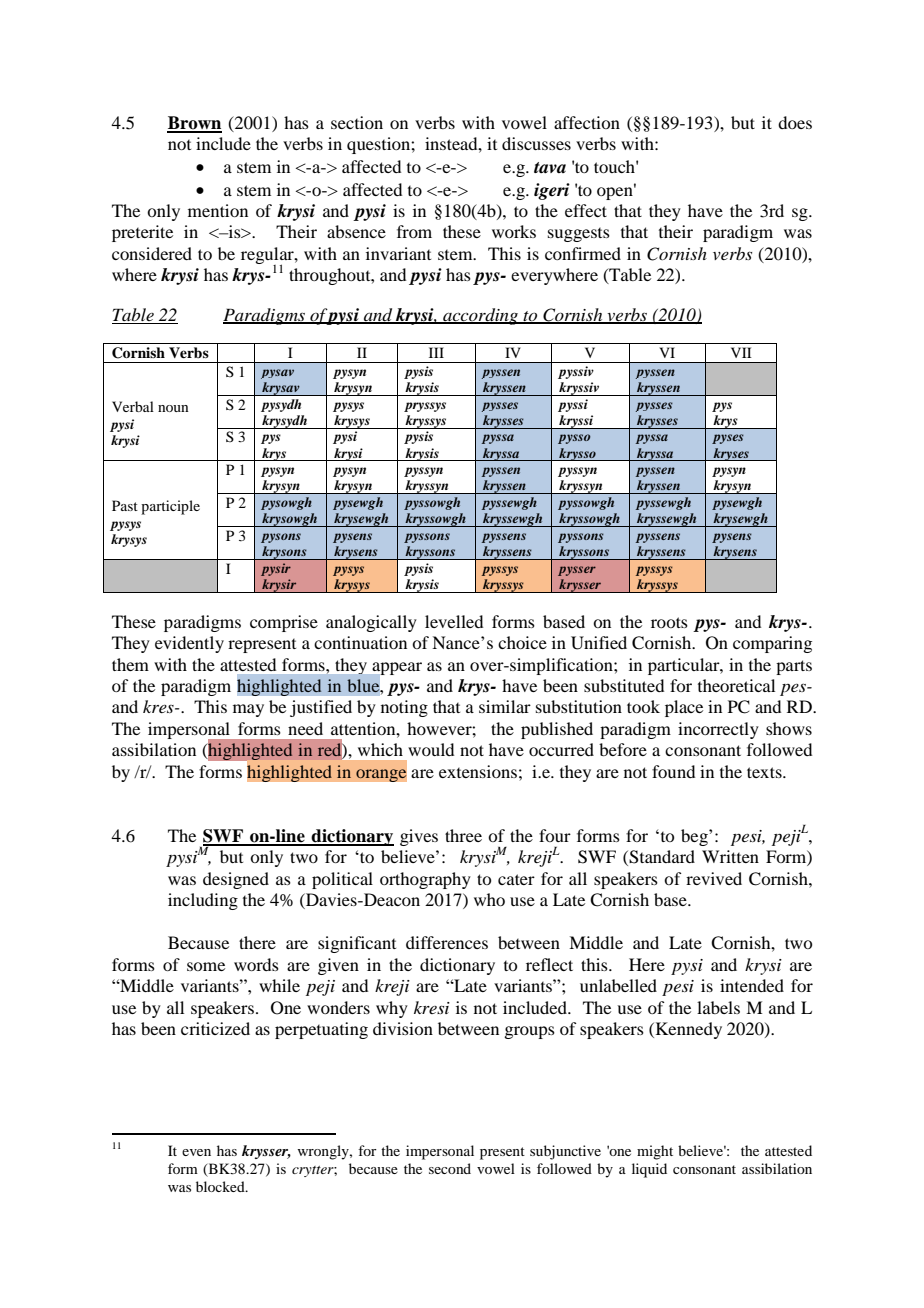 This image has height=1308, width=924. What do you see at coordinates (170, 507) in the image?
I see `participle` at bounding box center [170, 507].
